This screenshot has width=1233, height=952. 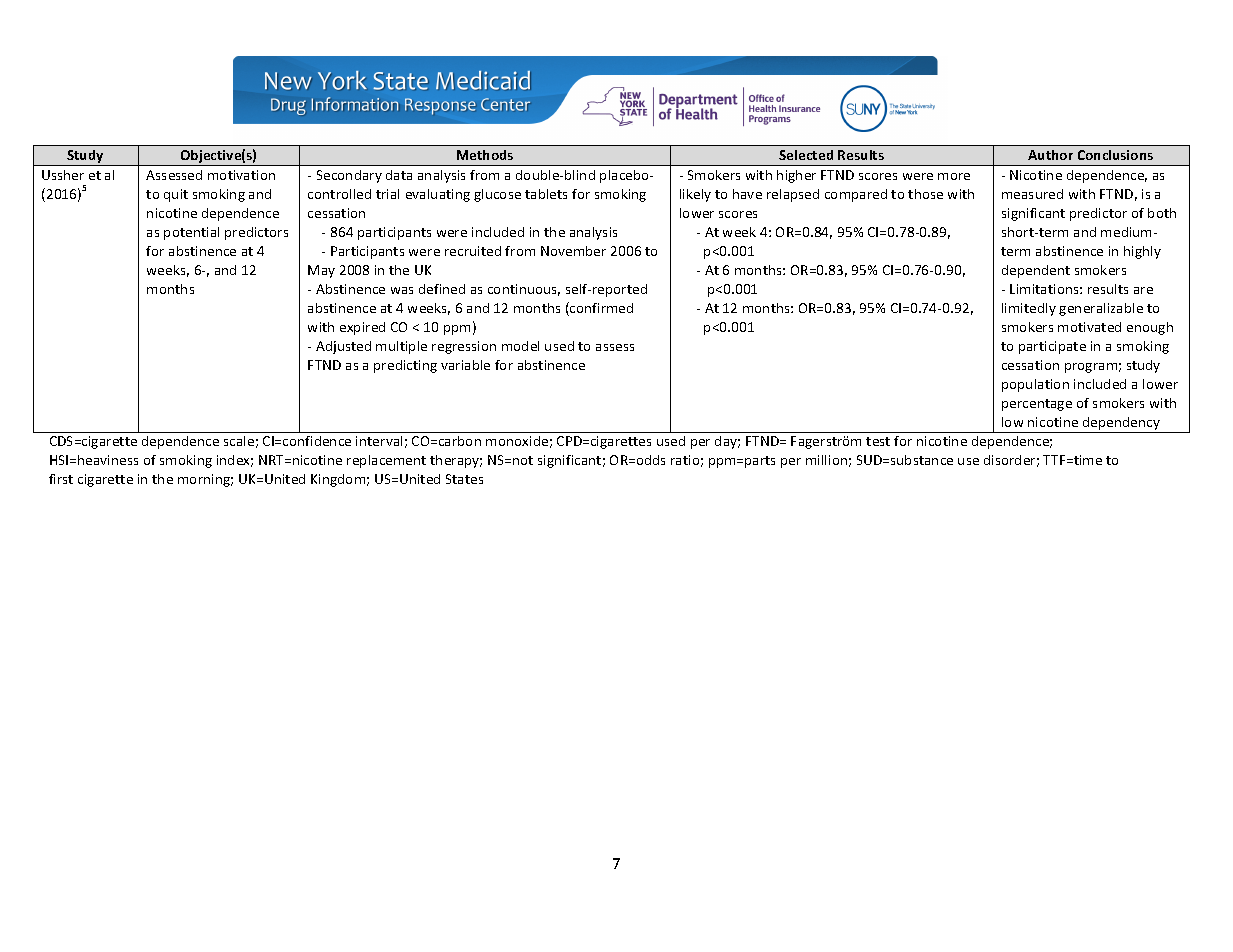 I want to click on generalizable, so click(x=1101, y=309).
